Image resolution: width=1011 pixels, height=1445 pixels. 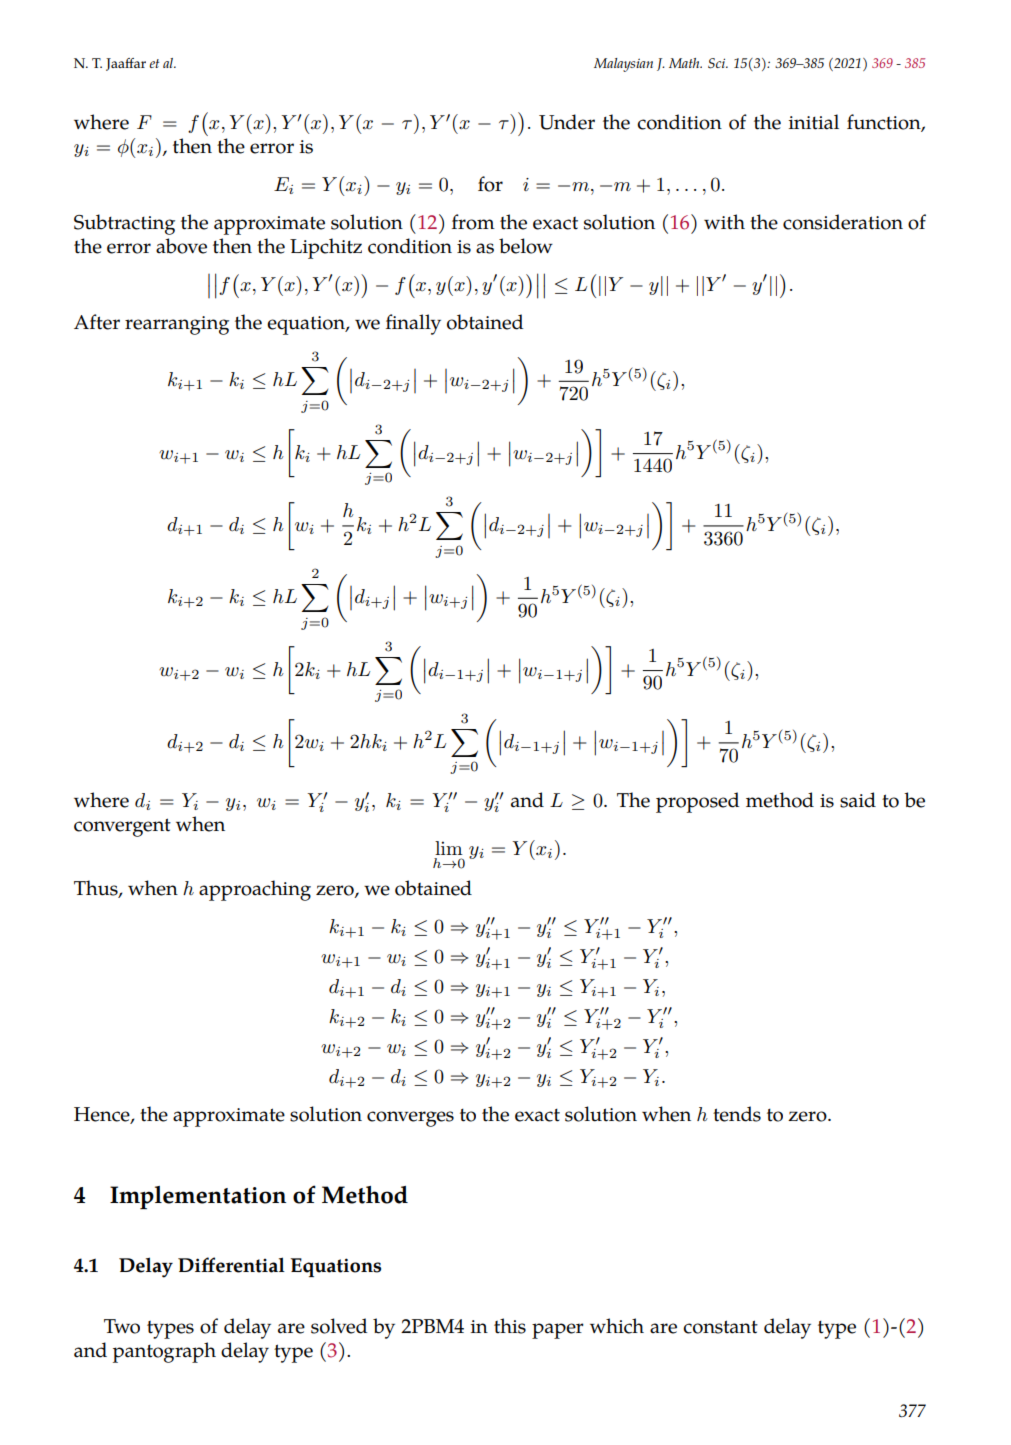 I want to click on Subtracting, so click(x=124, y=224).
